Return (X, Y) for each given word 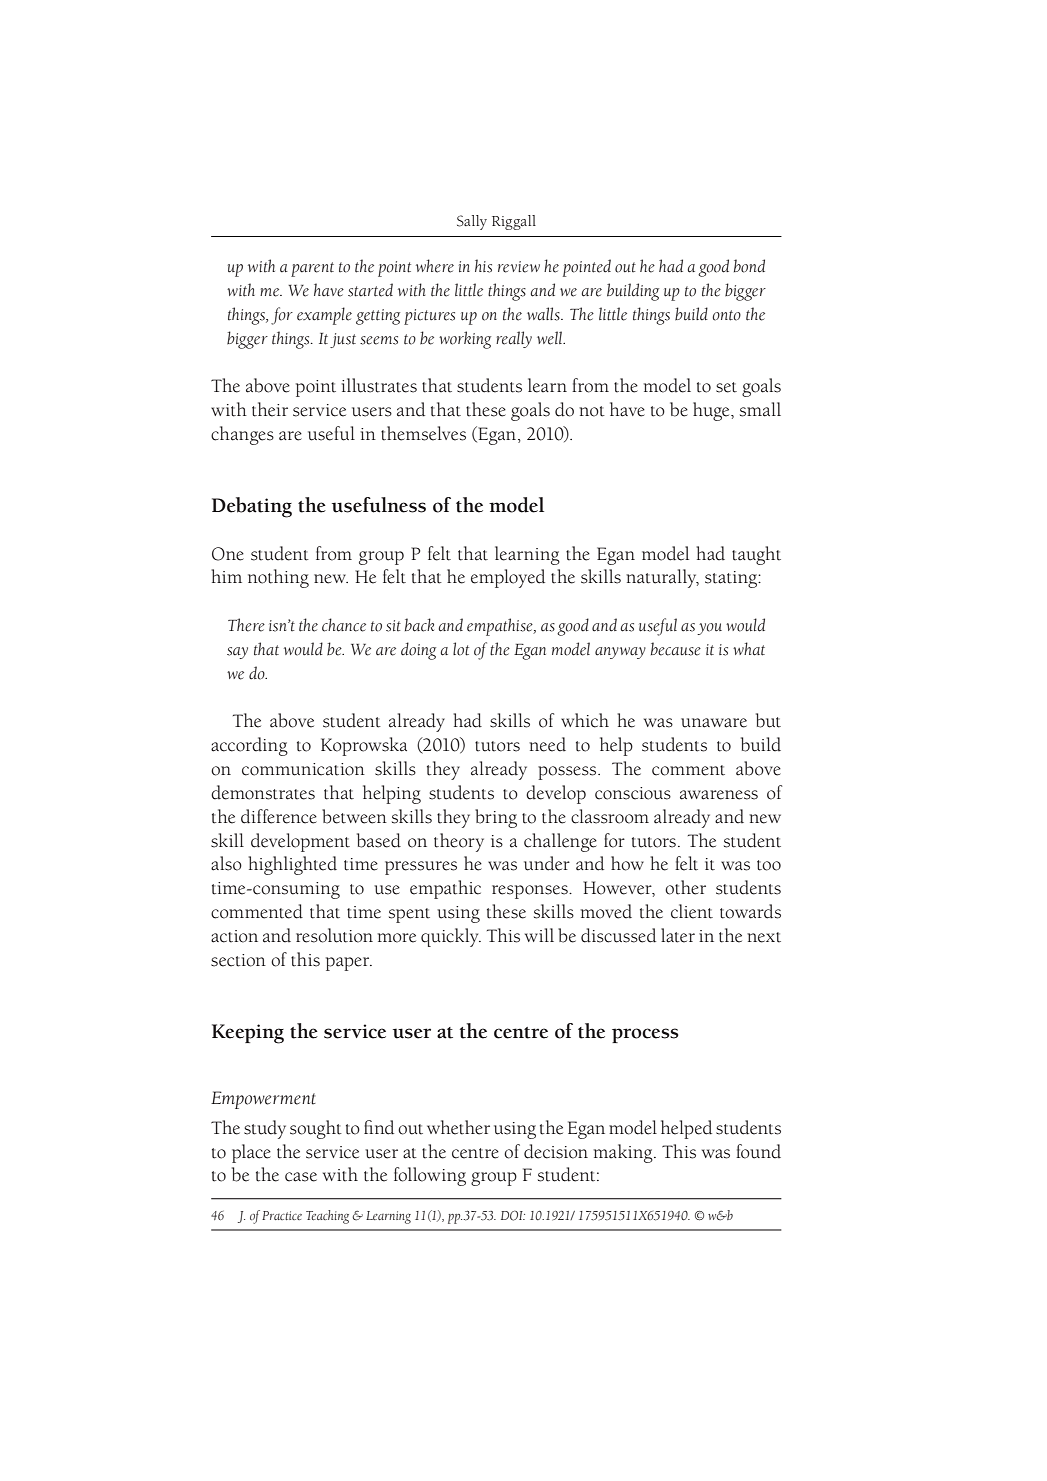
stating (732, 579)
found (758, 1151)
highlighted (292, 865)
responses (531, 892)
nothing (278, 578)
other (685, 887)
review (519, 267)
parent (312, 269)
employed (508, 578)
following (430, 1176)
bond (749, 266)
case (301, 1177)
